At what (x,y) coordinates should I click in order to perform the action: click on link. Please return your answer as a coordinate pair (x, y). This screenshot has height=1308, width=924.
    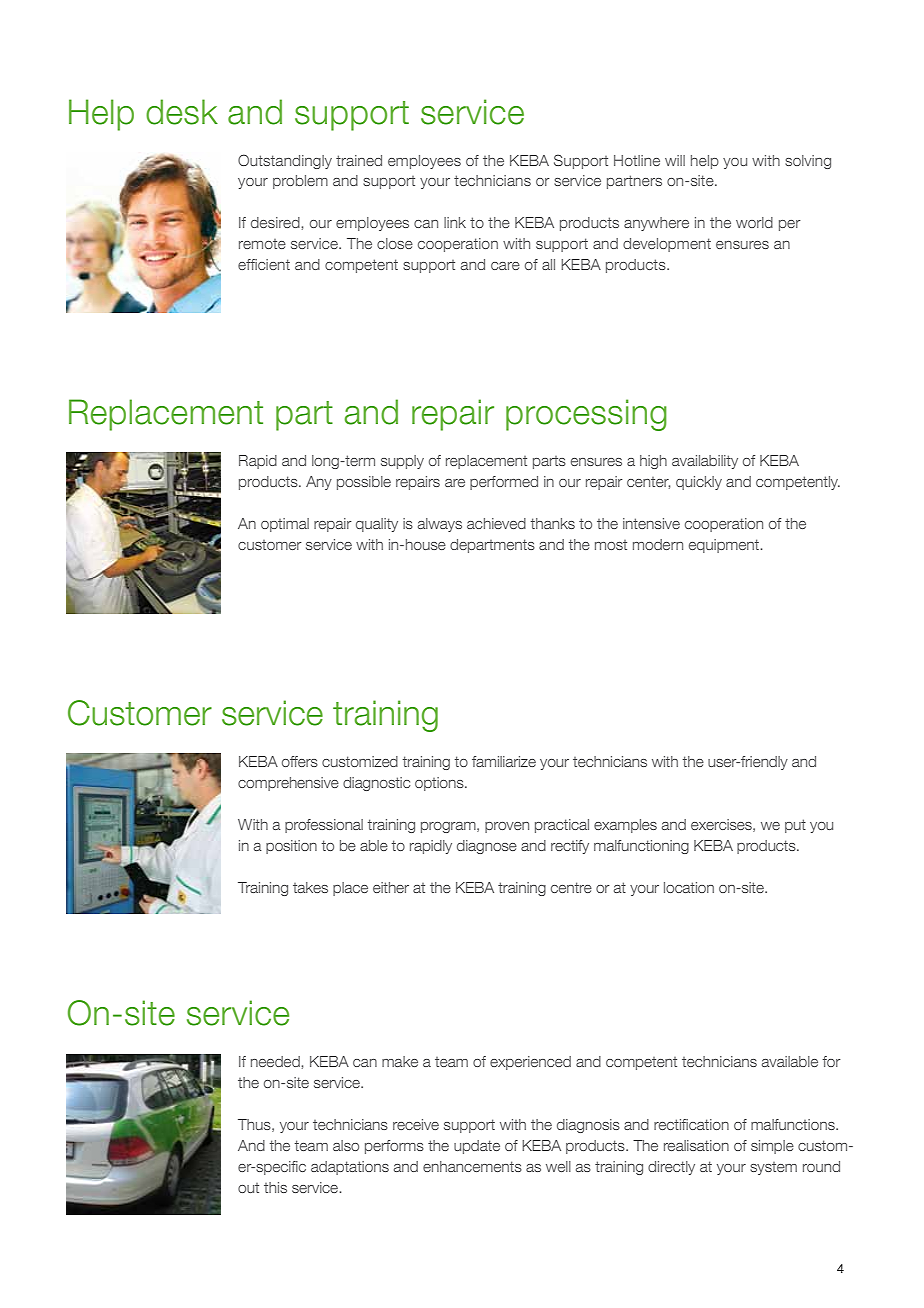
    Looking at the image, I should click on (455, 222).
